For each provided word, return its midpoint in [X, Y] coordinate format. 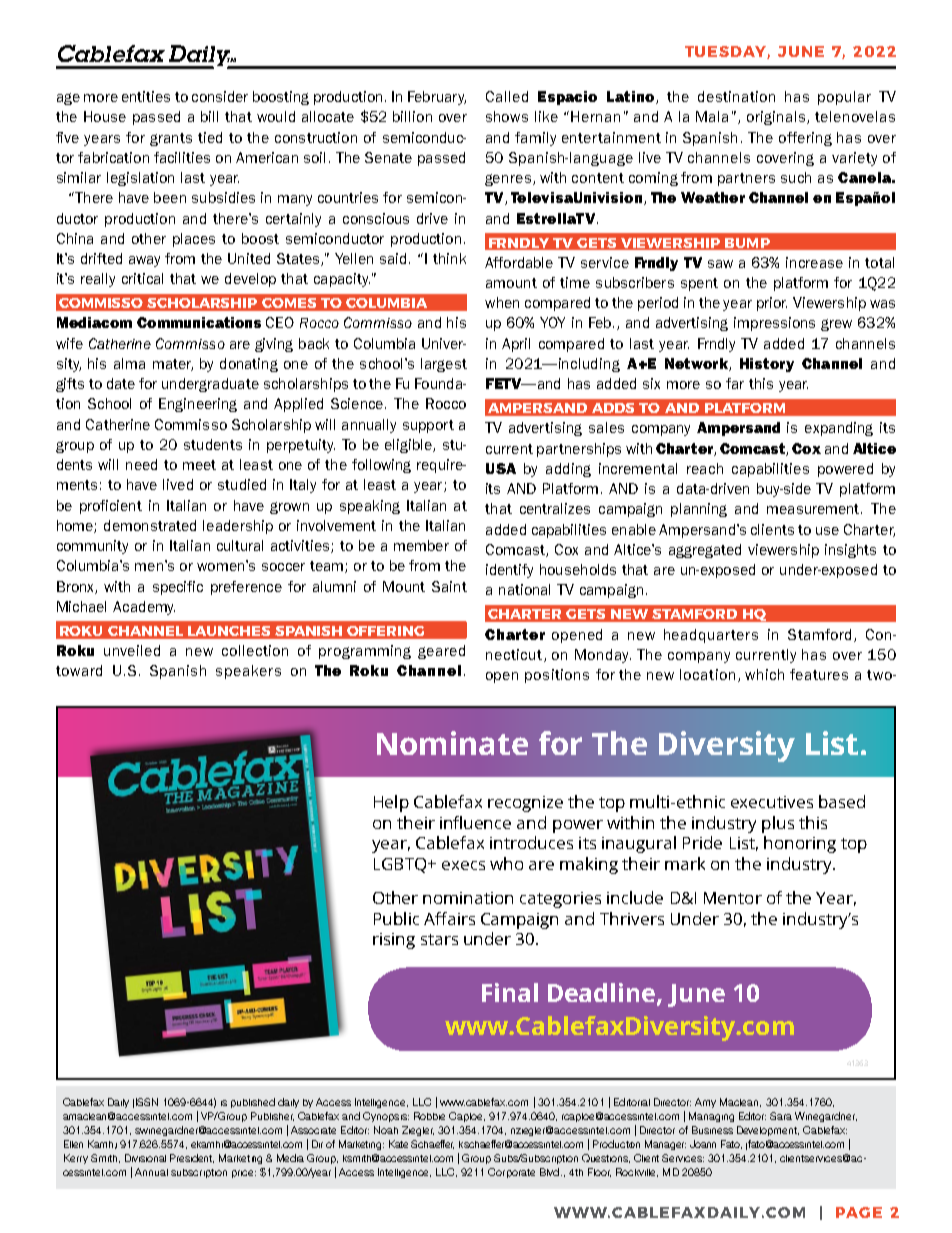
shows [507, 116]
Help [391, 803]
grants [171, 139]
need [141, 464]
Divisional [145, 1158]
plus [778, 824]
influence [475, 822]
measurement [814, 509]
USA [501, 468]
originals [777, 118]
